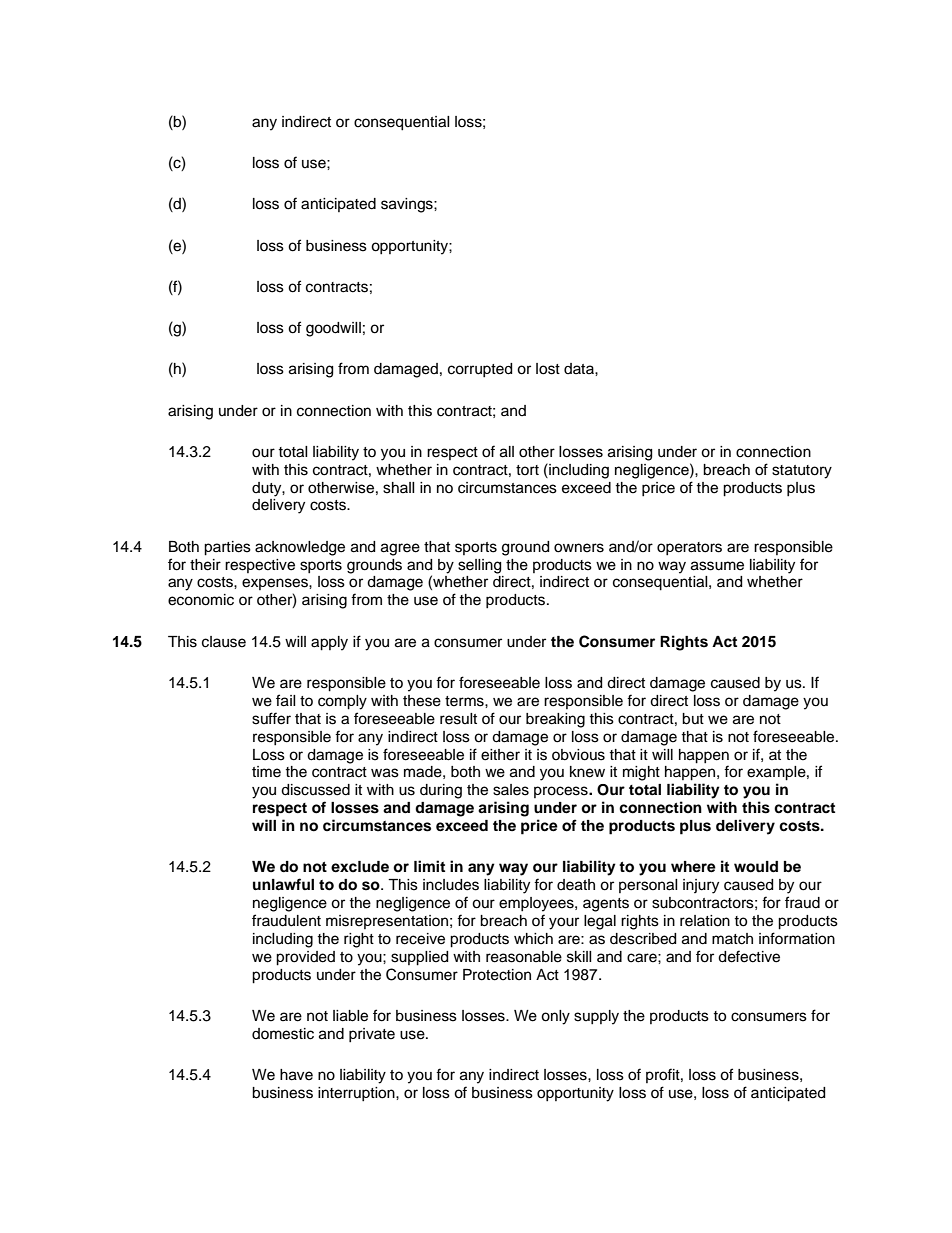 This image has height=1233, width=952. Describe the element at coordinates (399, 488) in the image. I see `shall` at that location.
